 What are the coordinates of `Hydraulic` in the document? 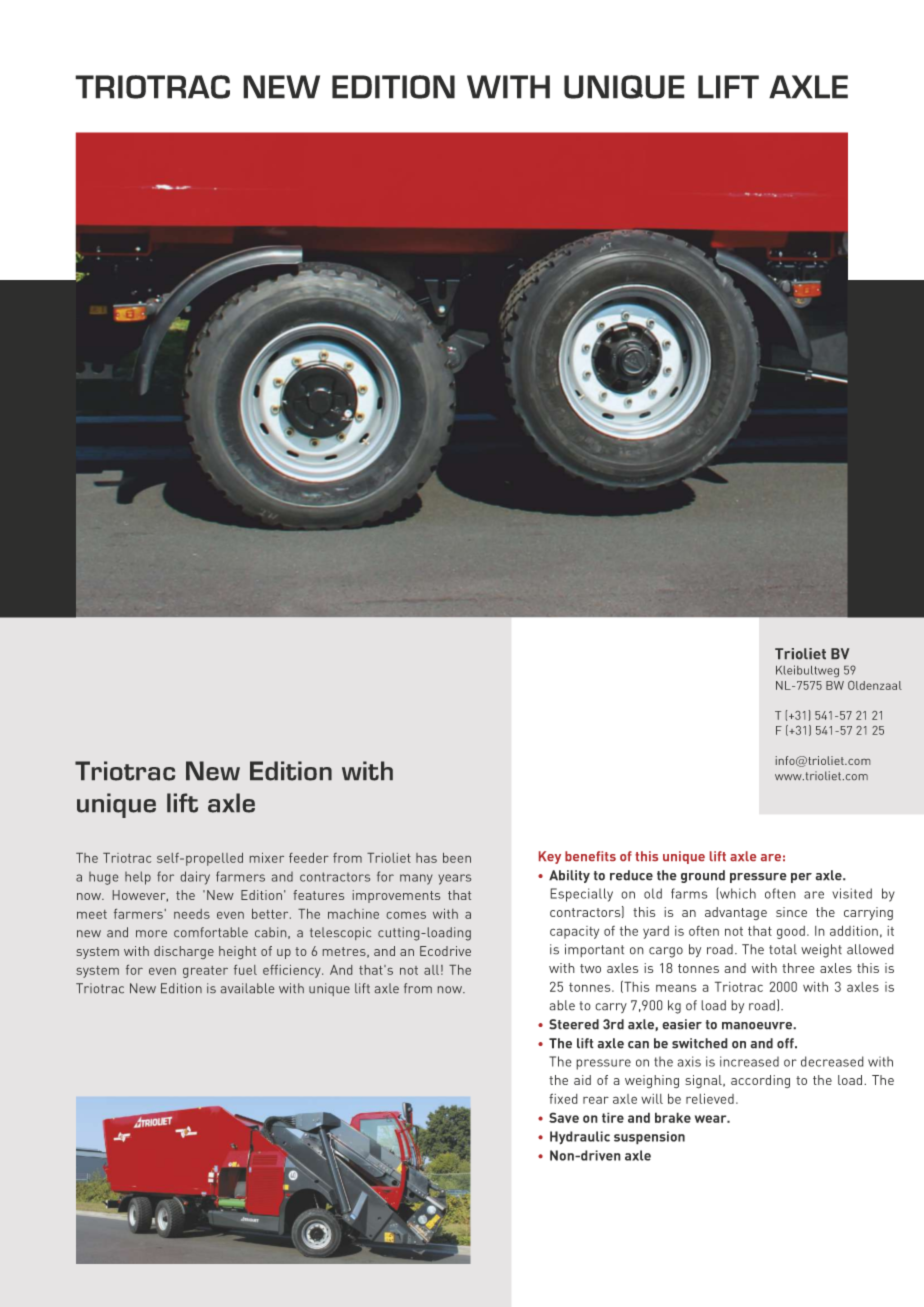 It's located at (580, 1138).
